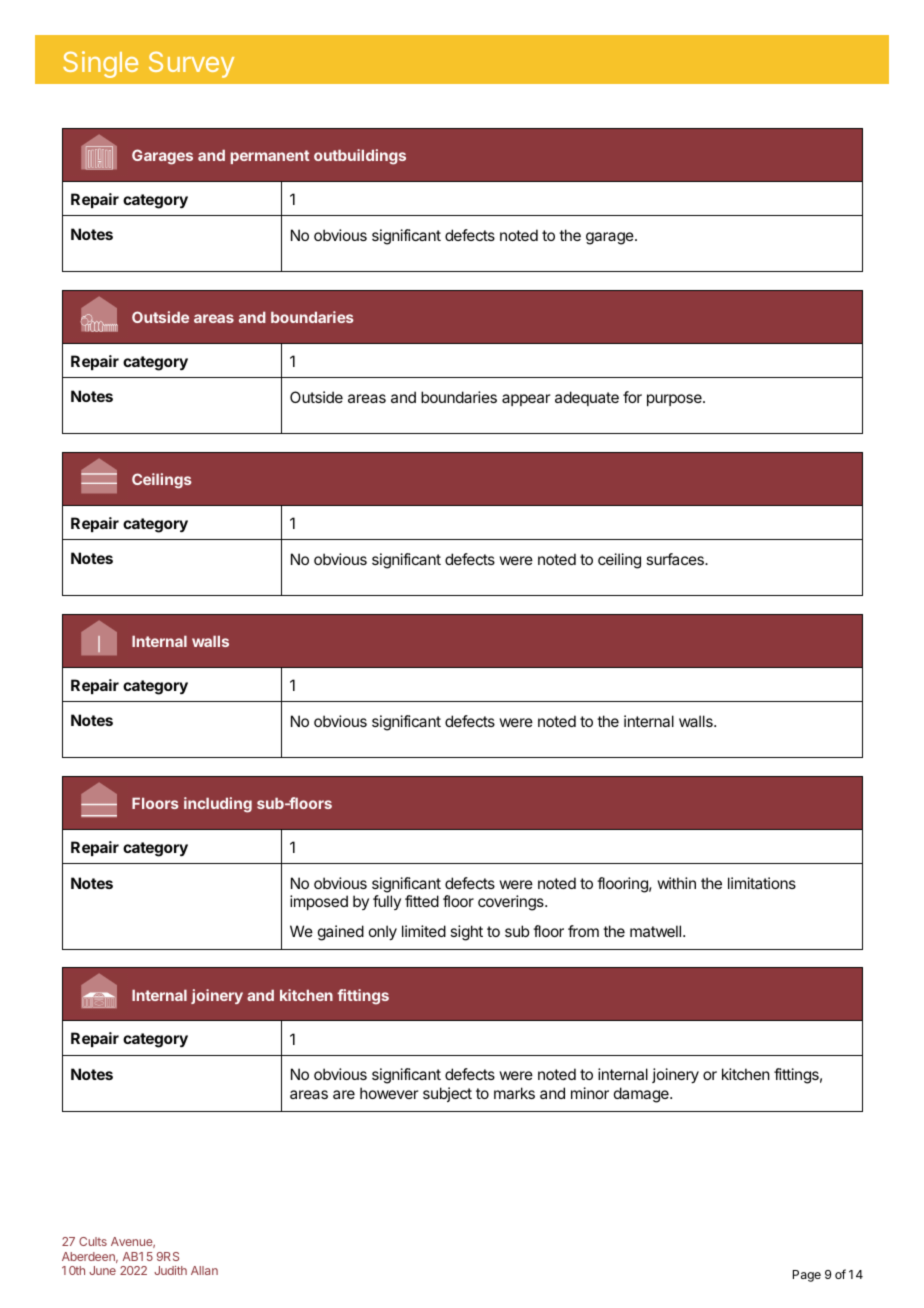 This document has height=1308, width=924. What do you see at coordinates (218, 805) in the document?
I see `including` at bounding box center [218, 805].
